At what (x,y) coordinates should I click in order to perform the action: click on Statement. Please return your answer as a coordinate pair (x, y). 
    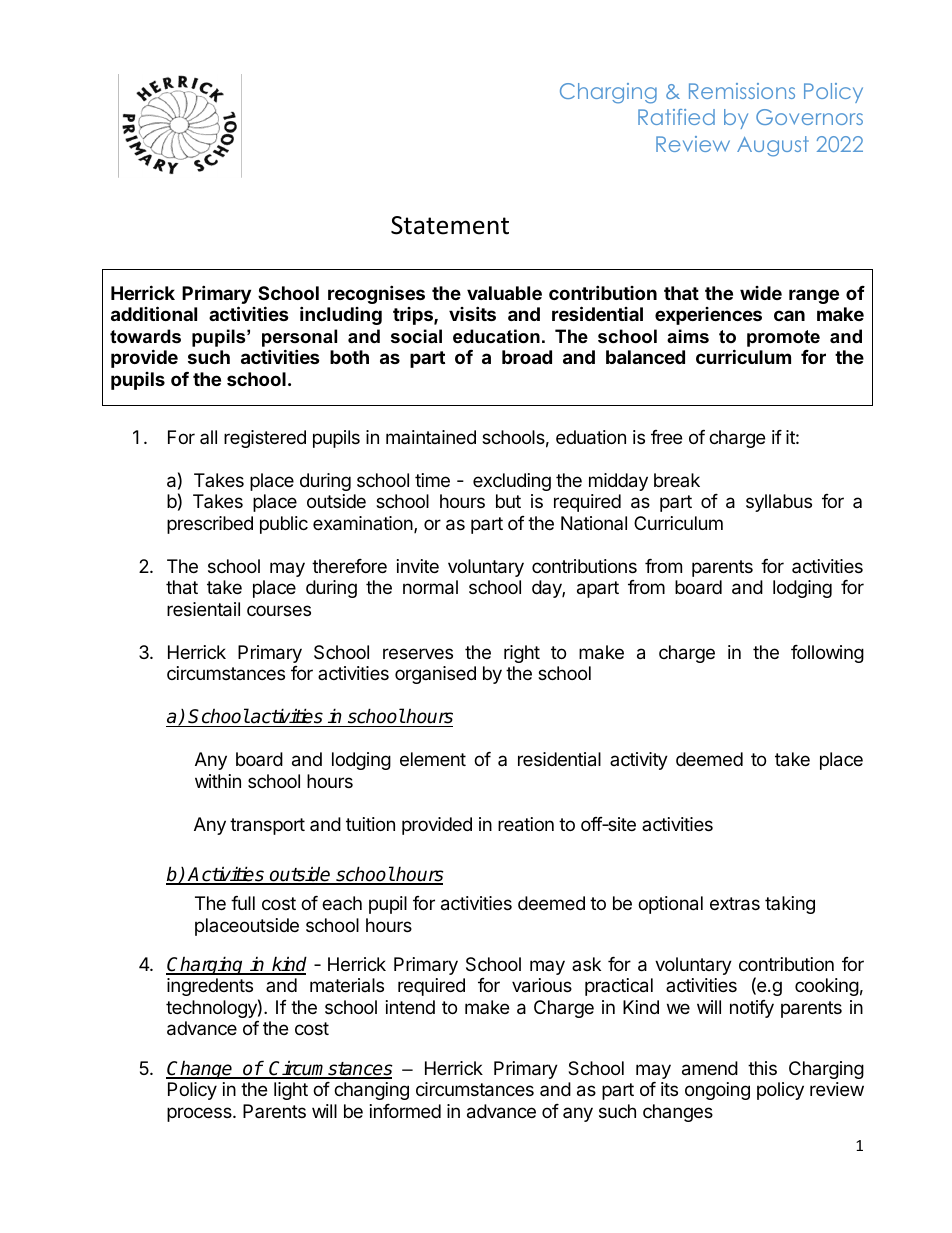
    Looking at the image, I should click on (450, 225).
